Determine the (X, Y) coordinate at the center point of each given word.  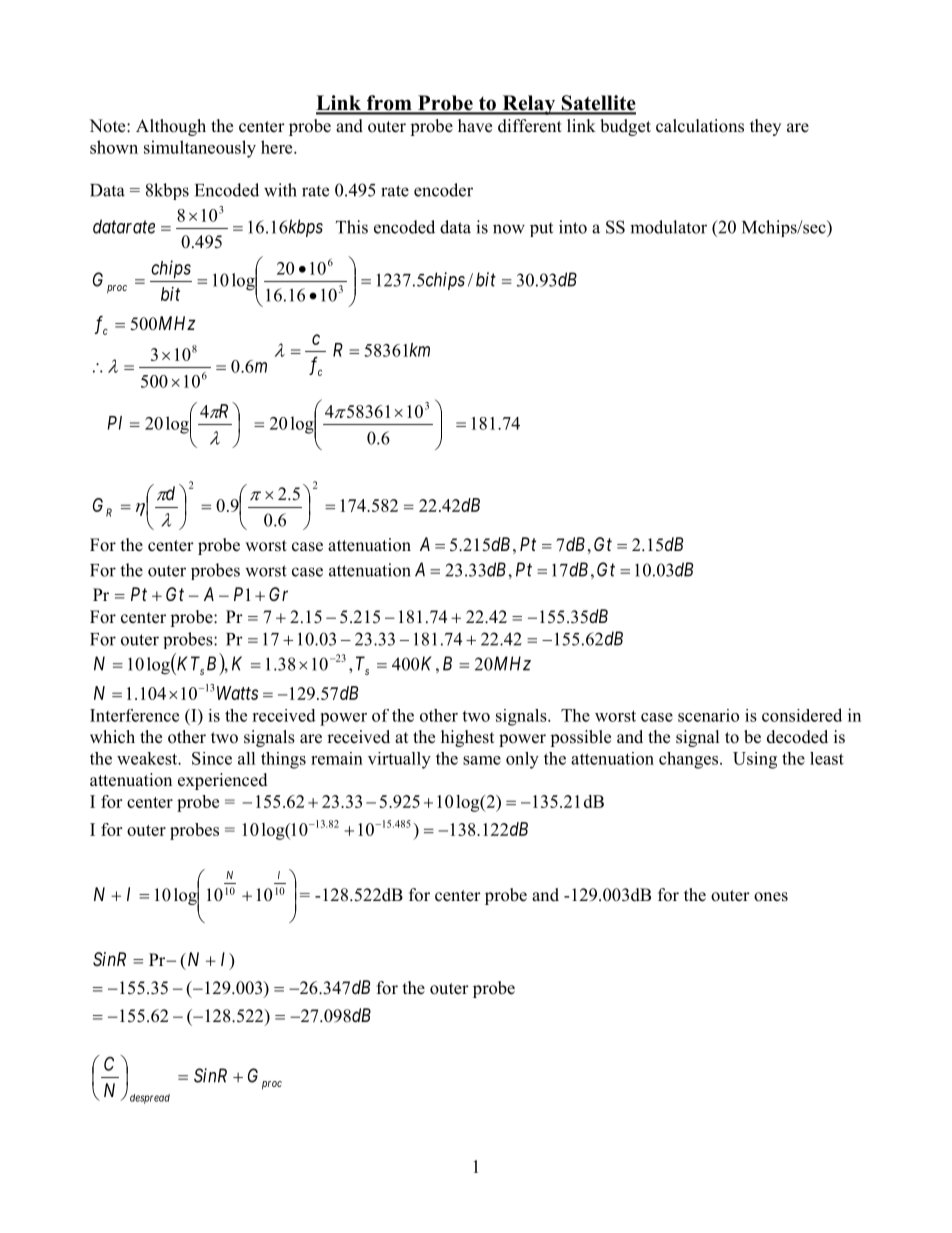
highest (467, 738)
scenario (708, 715)
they (765, 127)
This (352, 227)
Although (171, 127)
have (475, 126)
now (509, 229)
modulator (668, 227)
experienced (223, 781)
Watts (237, 693)
